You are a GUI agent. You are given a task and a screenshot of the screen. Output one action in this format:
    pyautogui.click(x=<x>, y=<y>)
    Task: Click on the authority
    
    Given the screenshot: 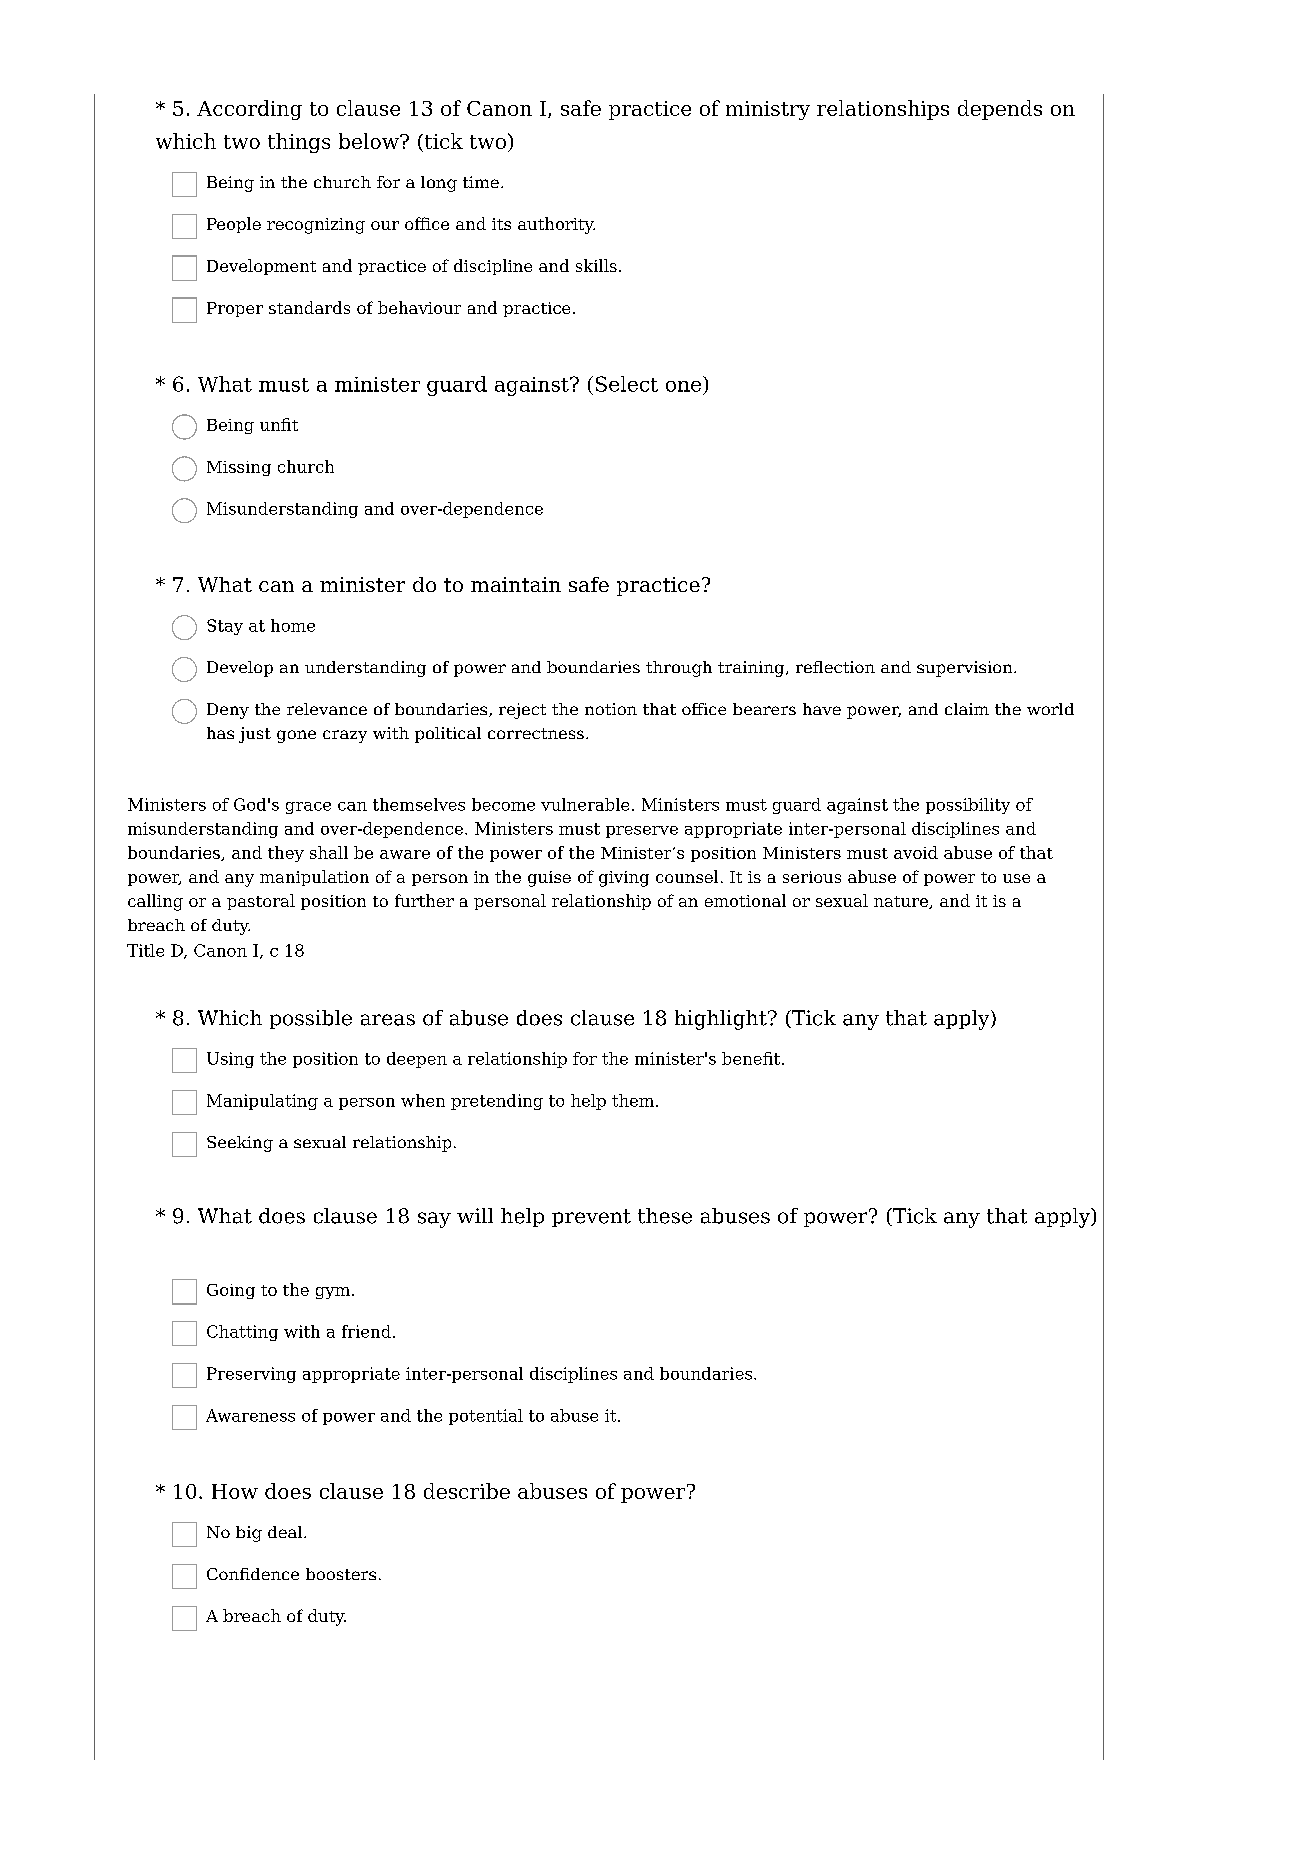 What is the action you would take?
    pyautogui.click(x=556, y=225)
